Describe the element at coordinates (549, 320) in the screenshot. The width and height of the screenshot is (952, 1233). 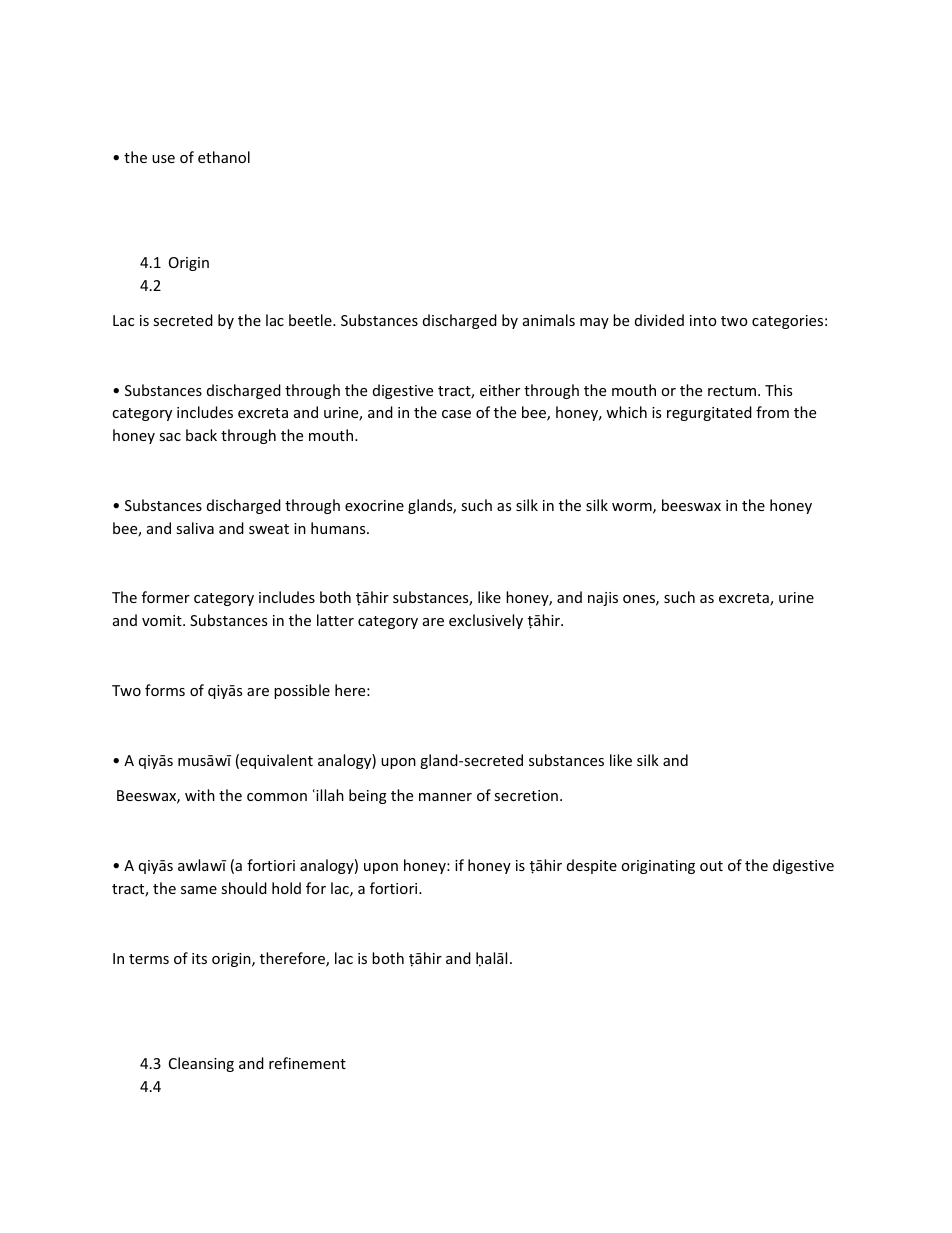
I see `animals` at that location.
